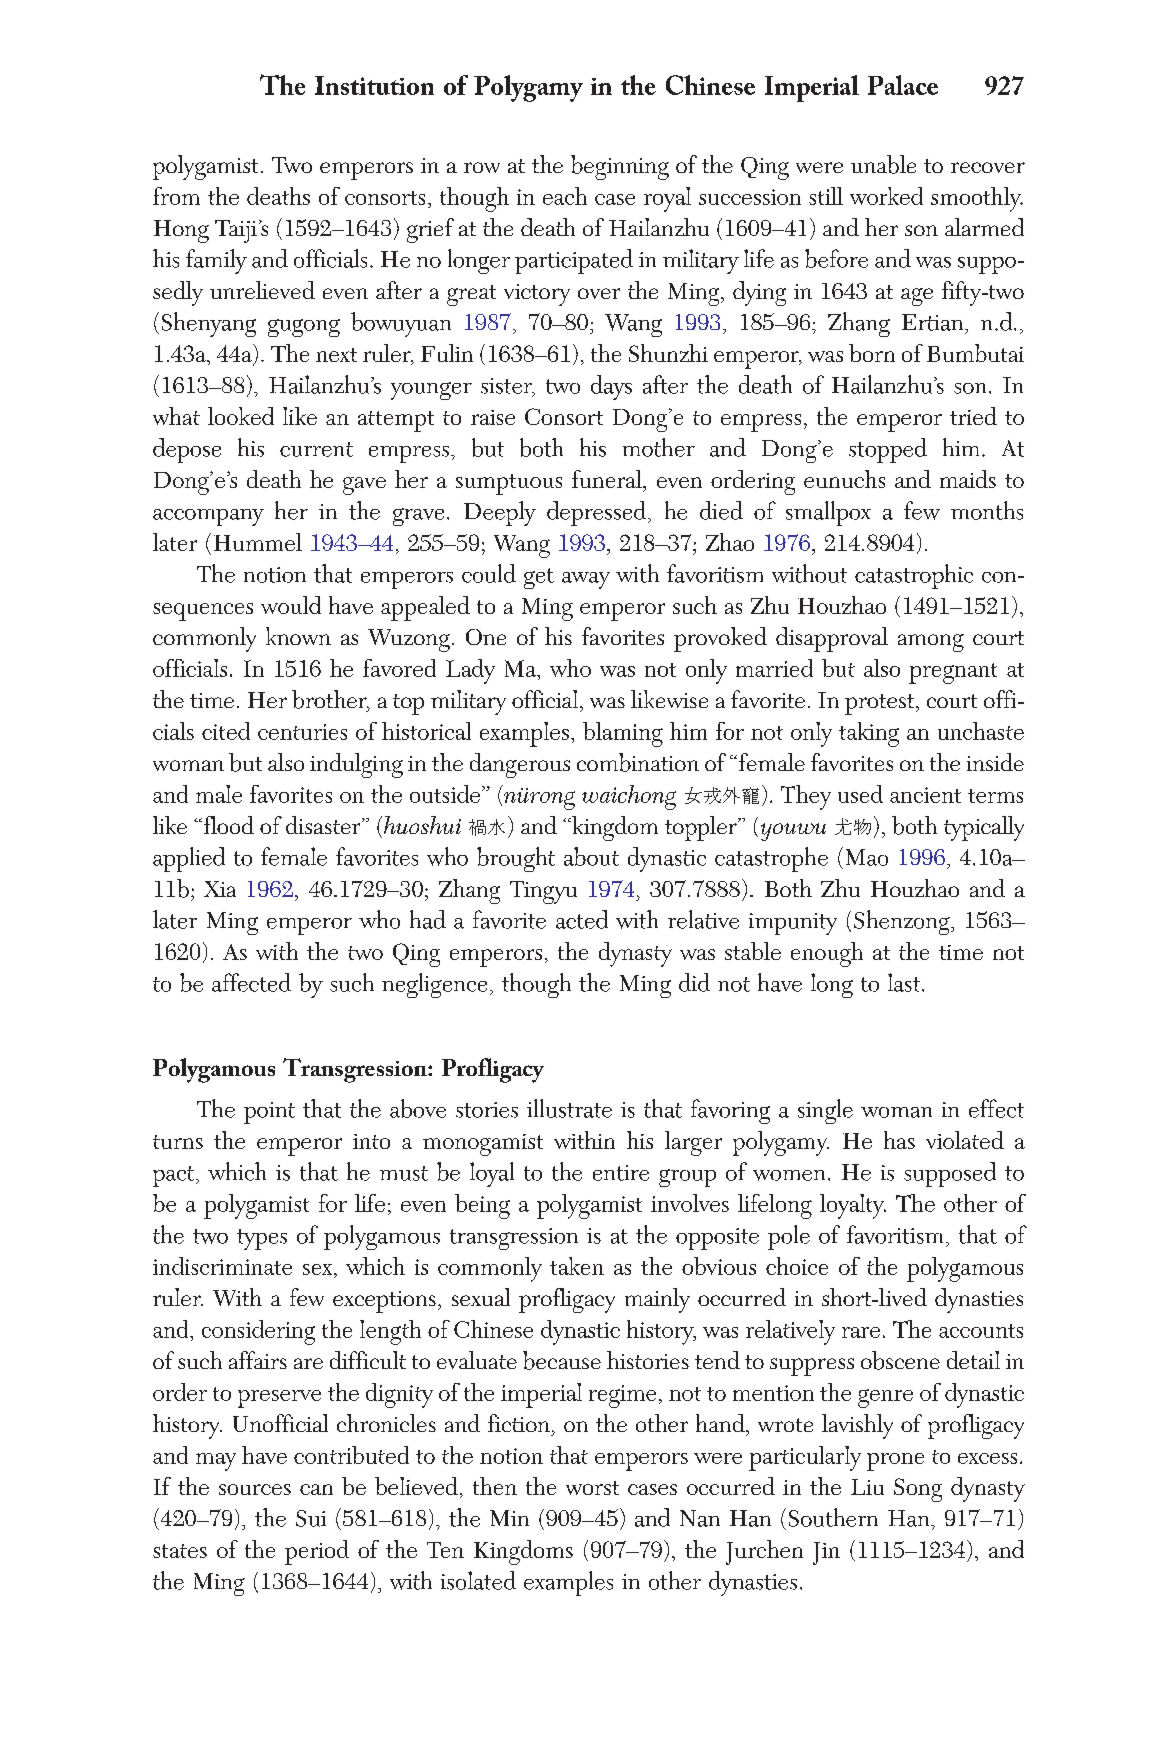  I want to click on entire, so click(621, 1173).
